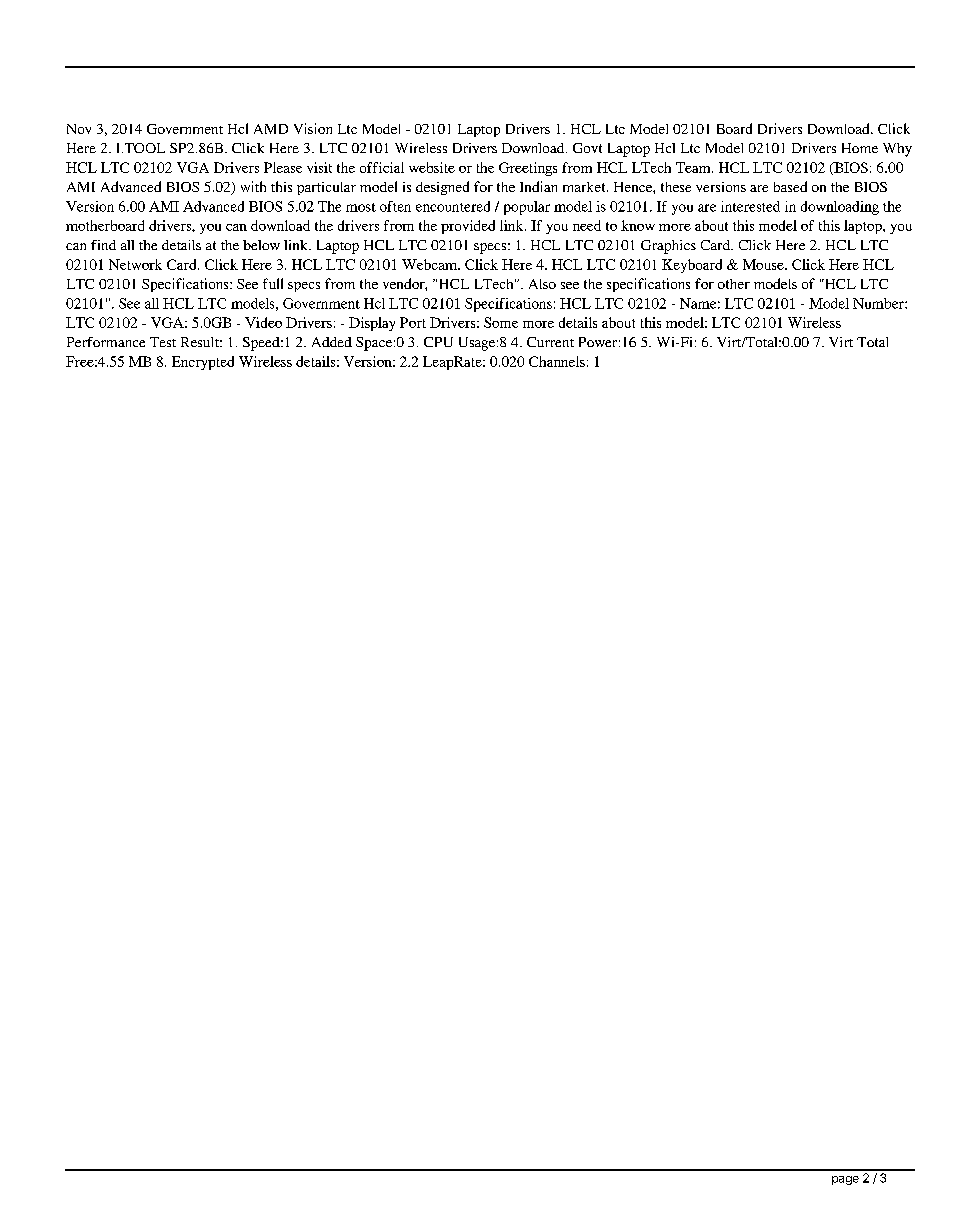 Image resolution: width=980 pixels, height=1214 pixels. What do you see at coordinates (438, 342) in the screenshot?
I see `CPU` at bounding box center [438, 342].
